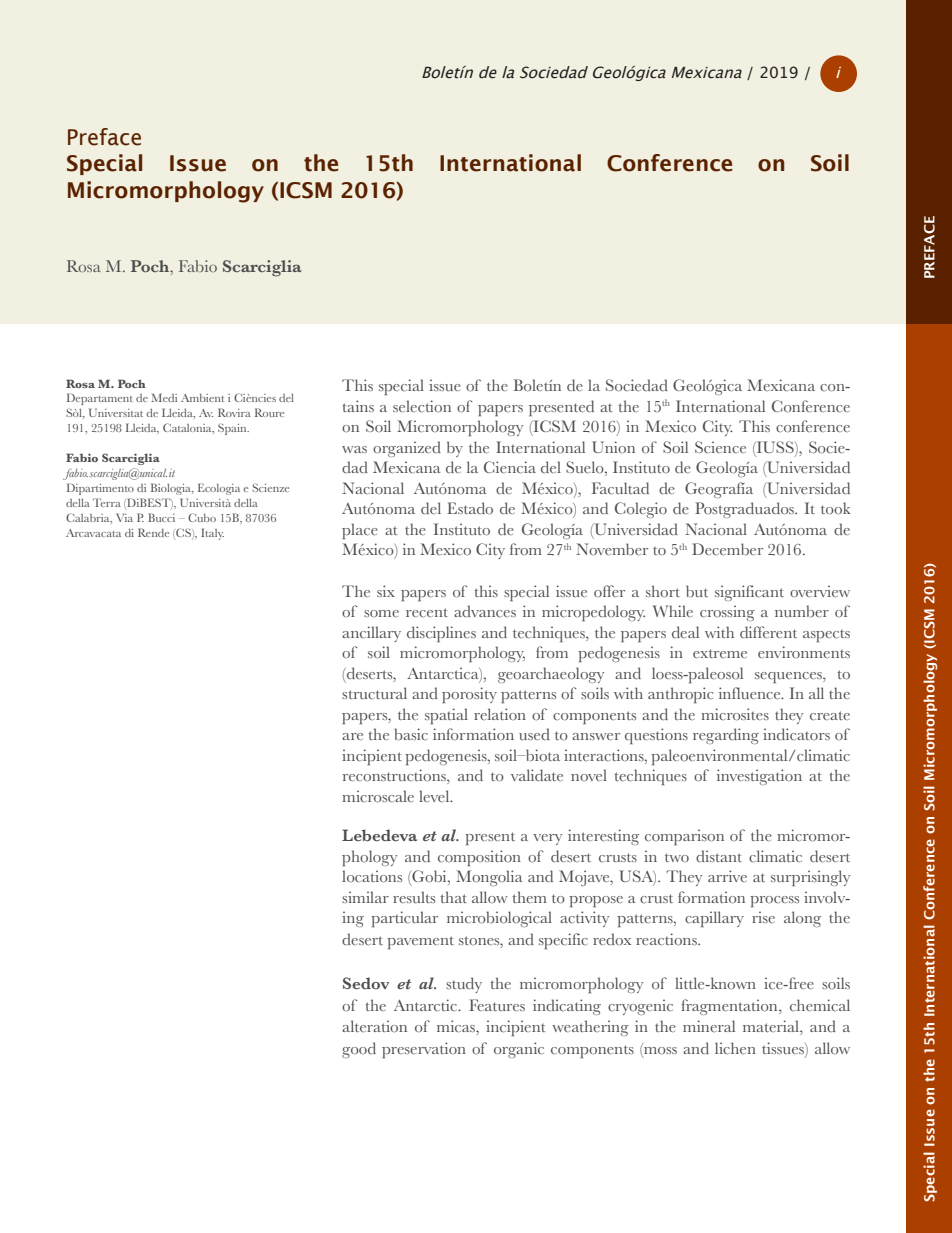 The height and width of the page is (1233, 952). What do you see at coordinates (489, 878) in the page?
I see `Mongolia` at bounding box center [489, 878].
